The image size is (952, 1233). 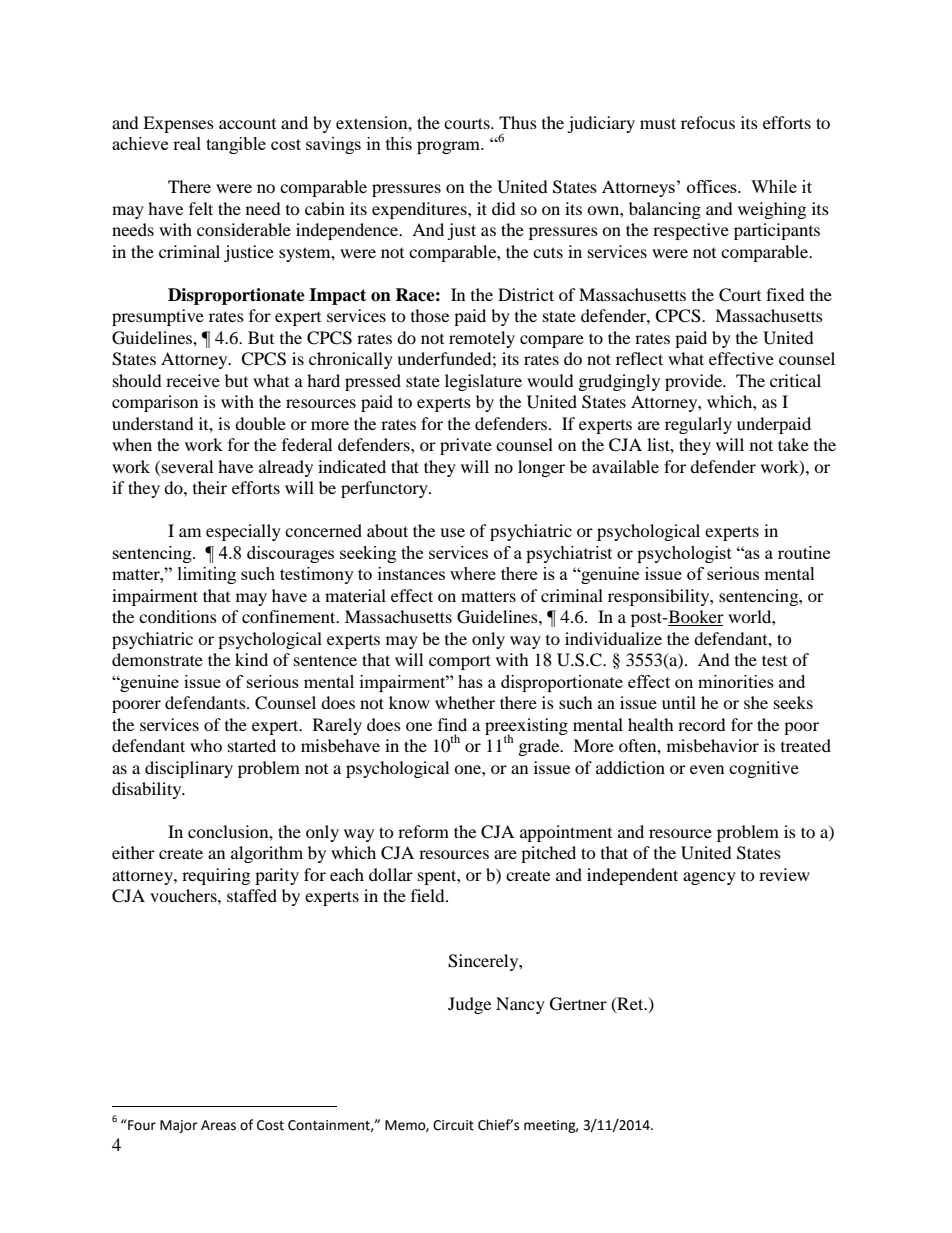 What do you see at coordinates (708, 122) in the image?
I see `refocus` at bounding box center [708, 122].
